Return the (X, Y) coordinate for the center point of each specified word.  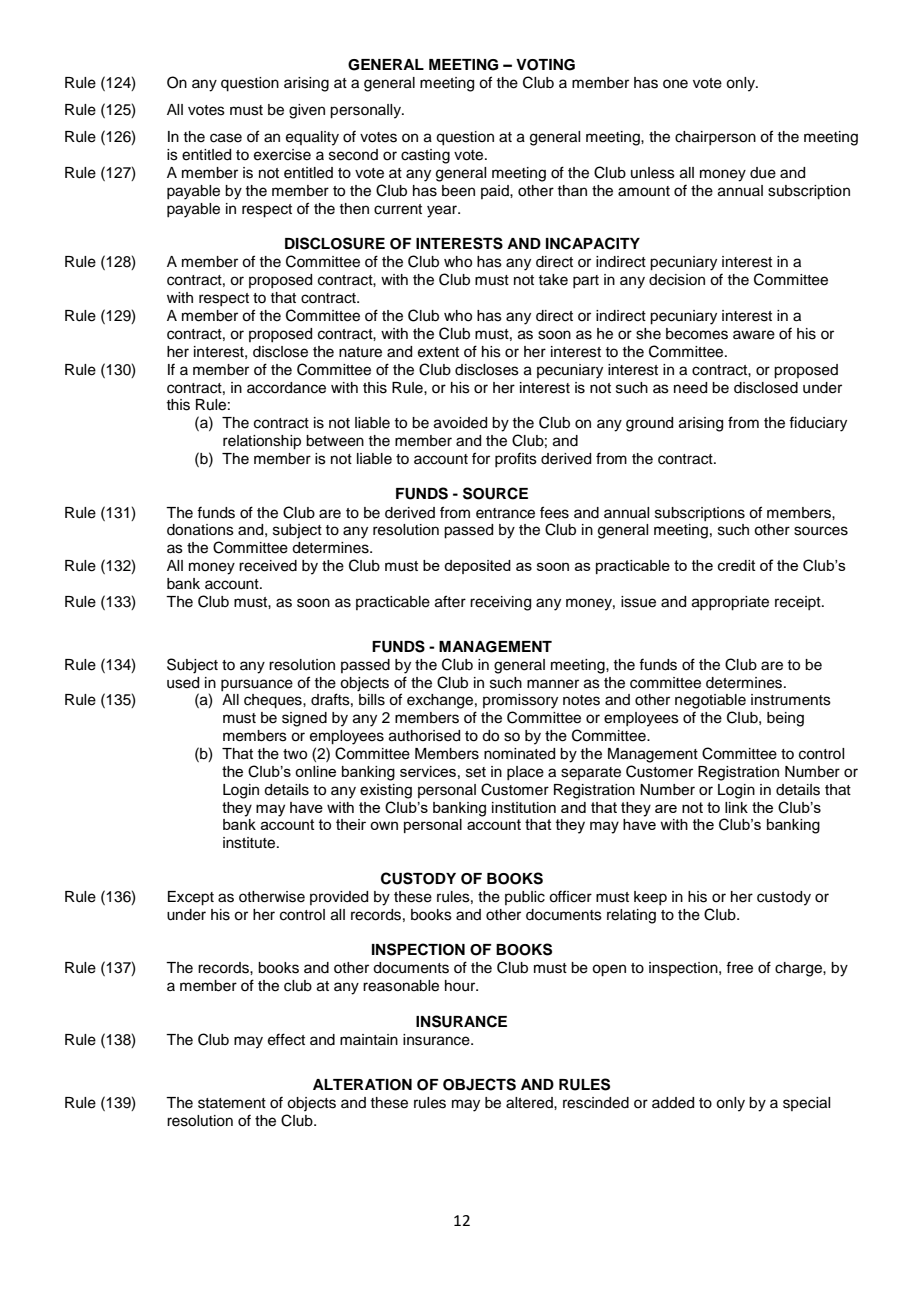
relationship (262, 442)
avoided (460, 423)
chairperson (715, 138)
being (785, 719)
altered (530, 1103)
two (295, 754)
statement (232, 1103)
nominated (519, 754)
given (307, 111)
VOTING (545, 65)
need (690, 388)
